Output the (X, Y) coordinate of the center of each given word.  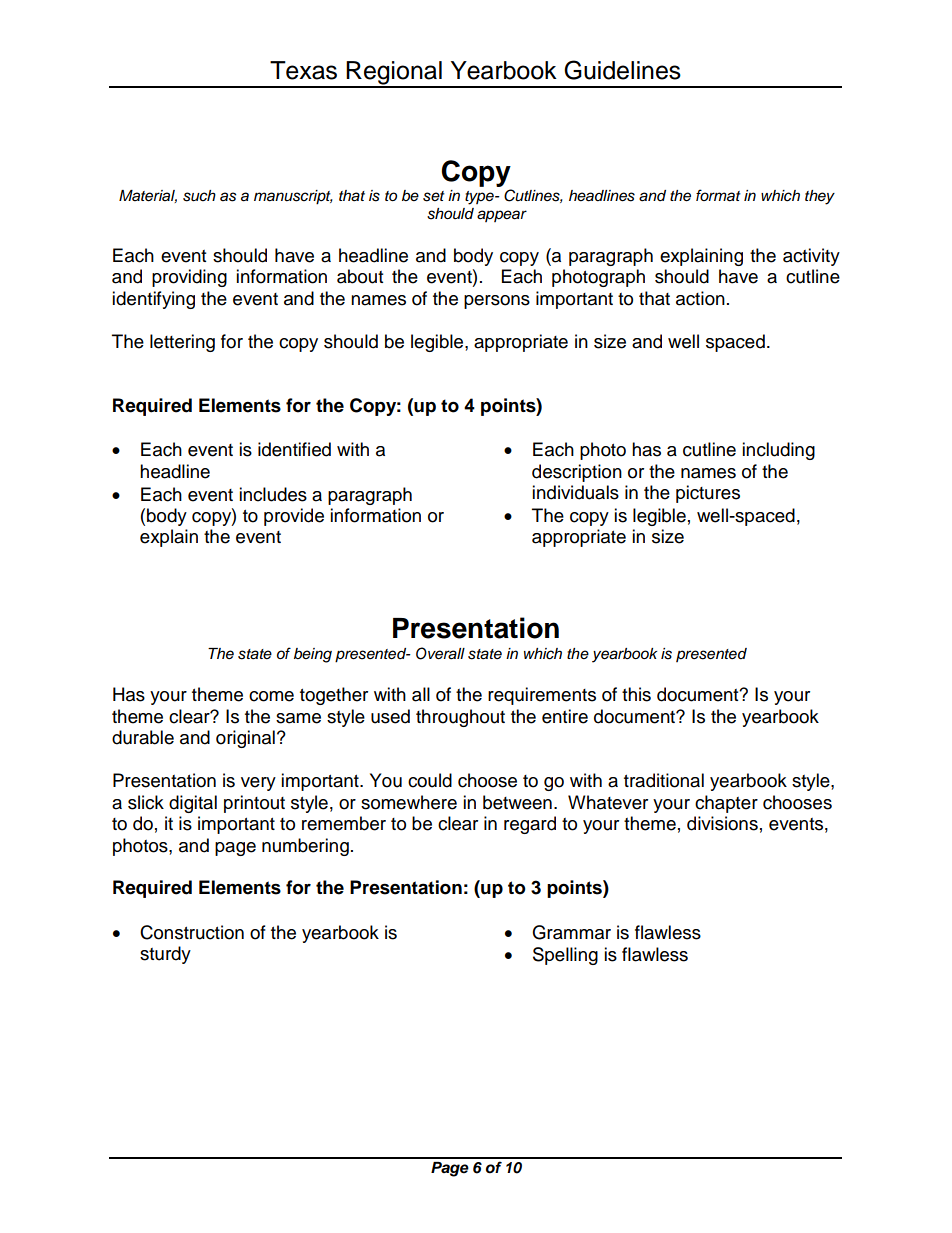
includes (273, 494)
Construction (192, 932)
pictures (708, 494)
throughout (460, 718)
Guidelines (622, 70)
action (700, 298)
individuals (575, 492)
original (245, 739)
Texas (303, 70)
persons (497, 302)
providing (189, 278)
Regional (394, 74)
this (636, 694)
